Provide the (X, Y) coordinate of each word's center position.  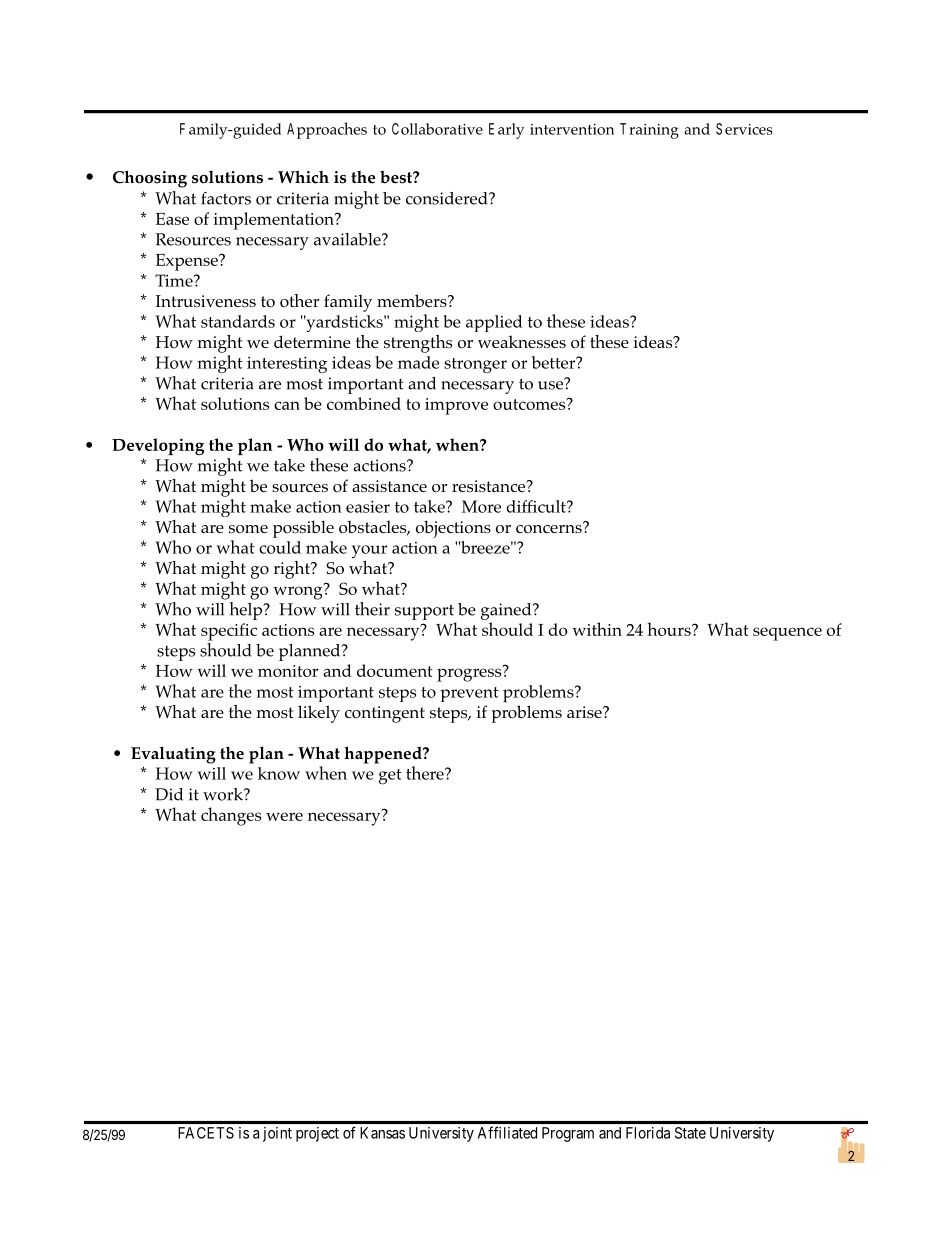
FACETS (206, 1133)
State (690, 1133)
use (551, 384)
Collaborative (437, 129)
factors (226, 198)
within (597, 629)
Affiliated (507, 1132)
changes (231, 816)
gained (507, 611)
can (287, 405)
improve (456, 406)
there (426, 773)
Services (744, 129)
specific (229, 632)
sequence (787, 634)
